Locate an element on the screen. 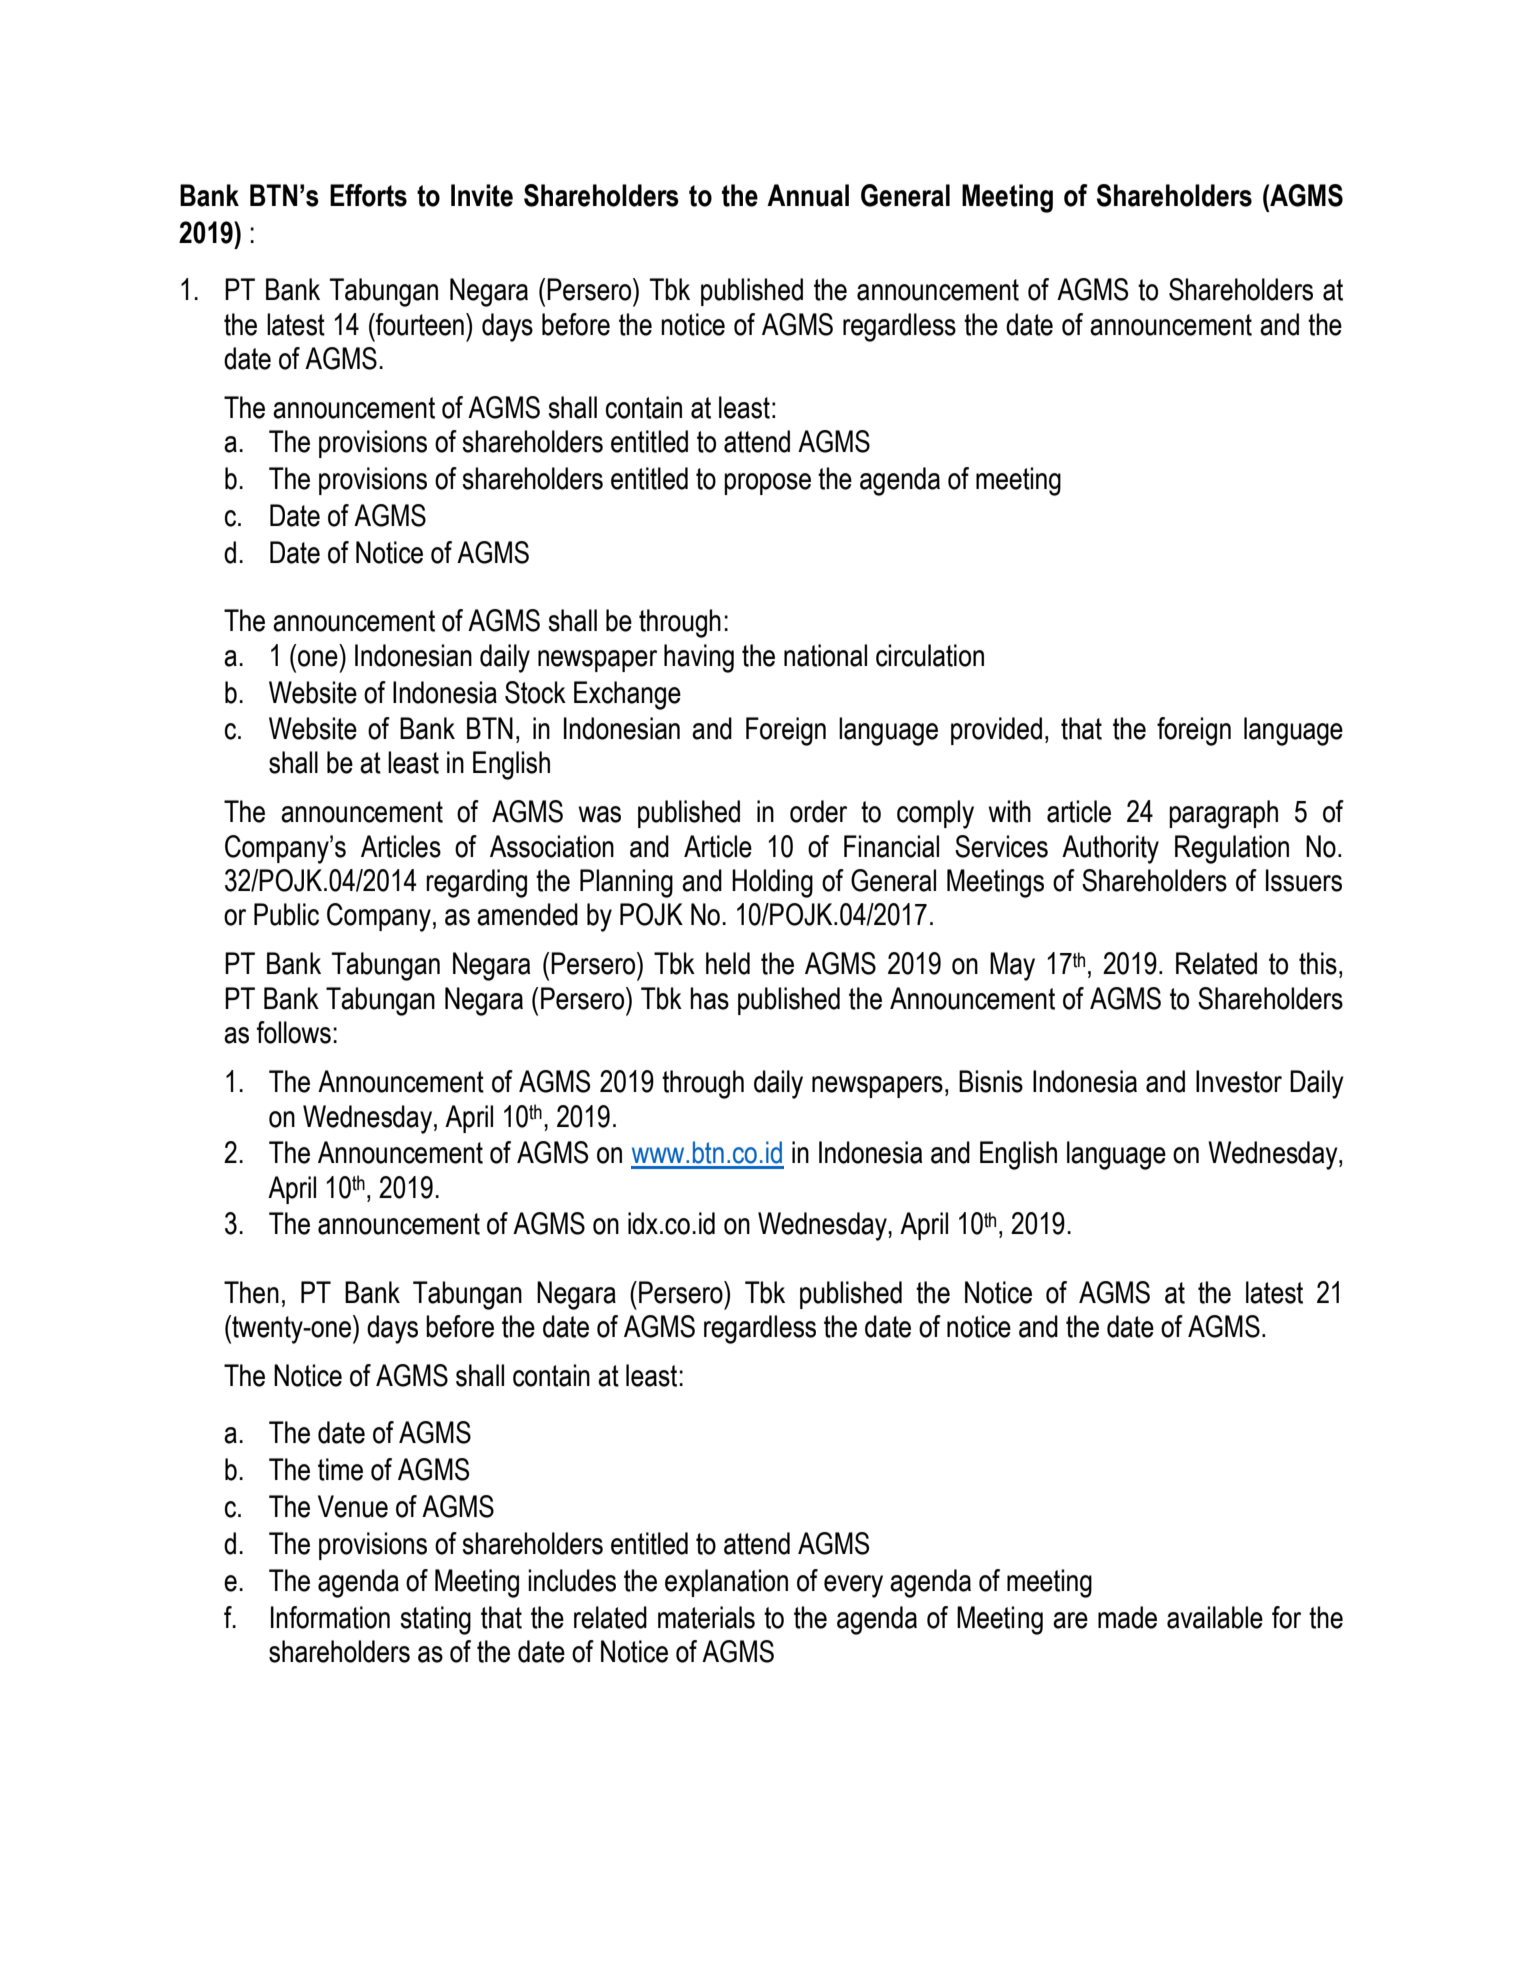  Investor is located at coordinates (1239, 1081).
